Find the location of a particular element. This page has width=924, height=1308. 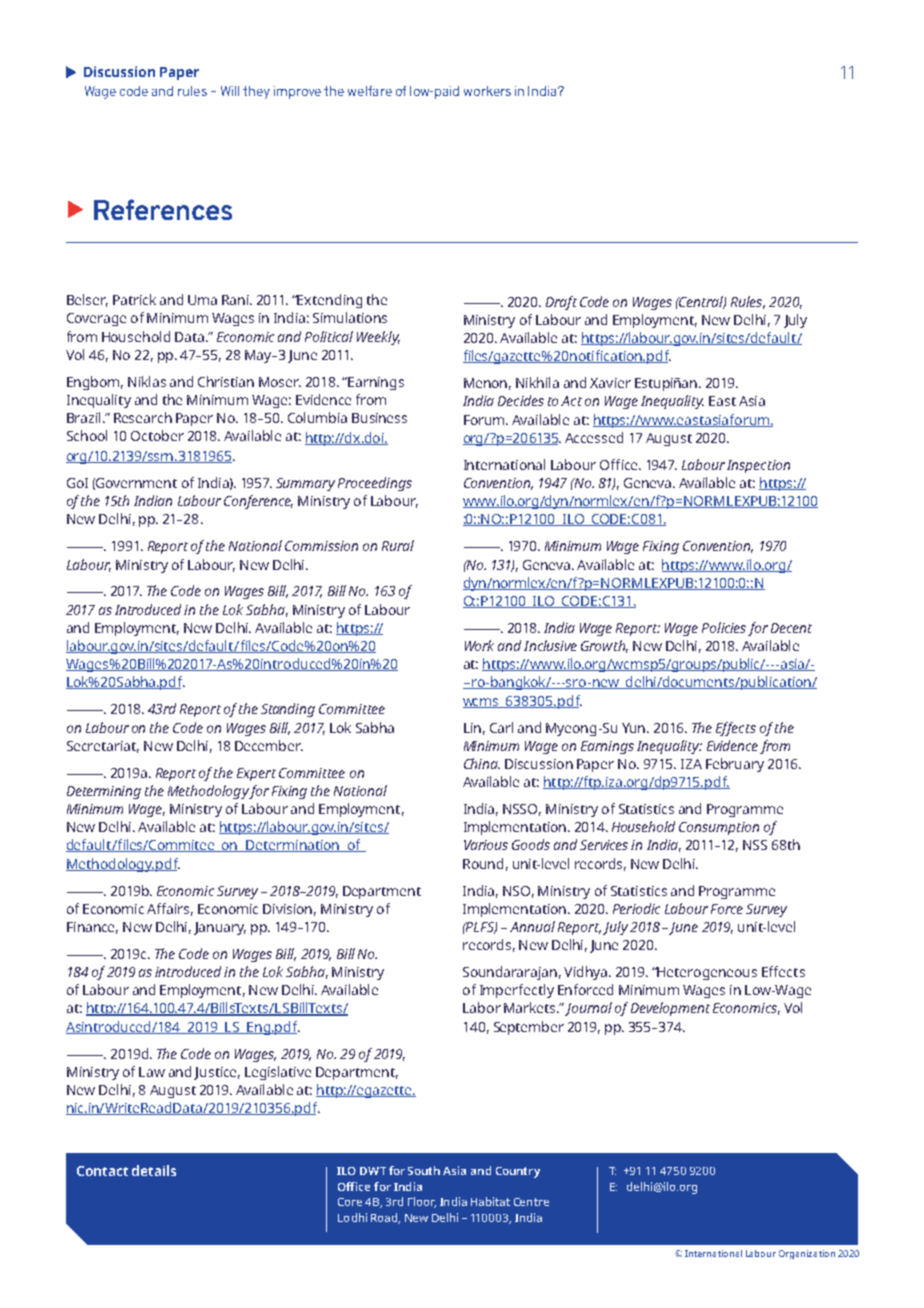

welfare is located at coordinates (370, 91).
